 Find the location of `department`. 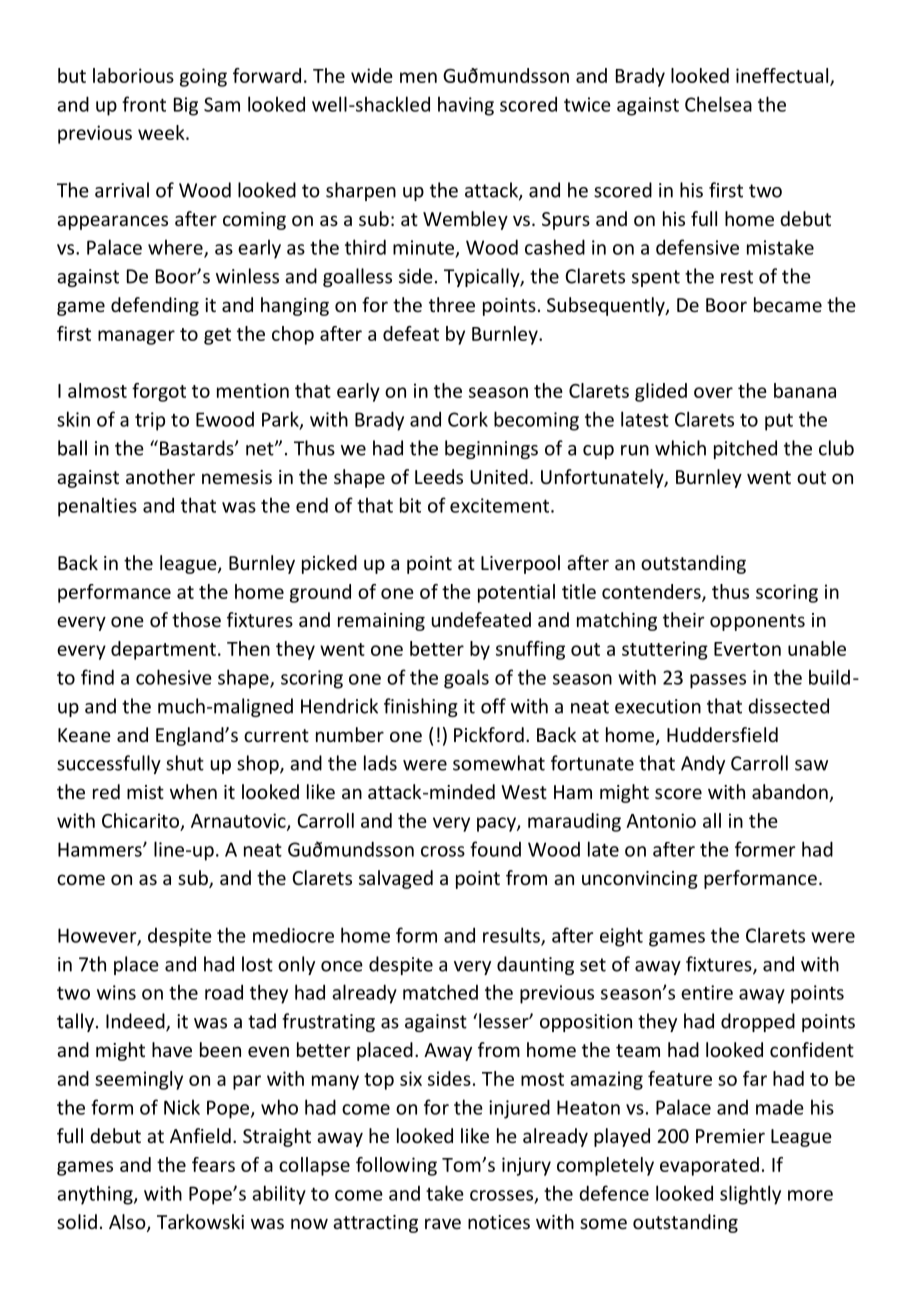

department is located at coordinates (163, 650).
